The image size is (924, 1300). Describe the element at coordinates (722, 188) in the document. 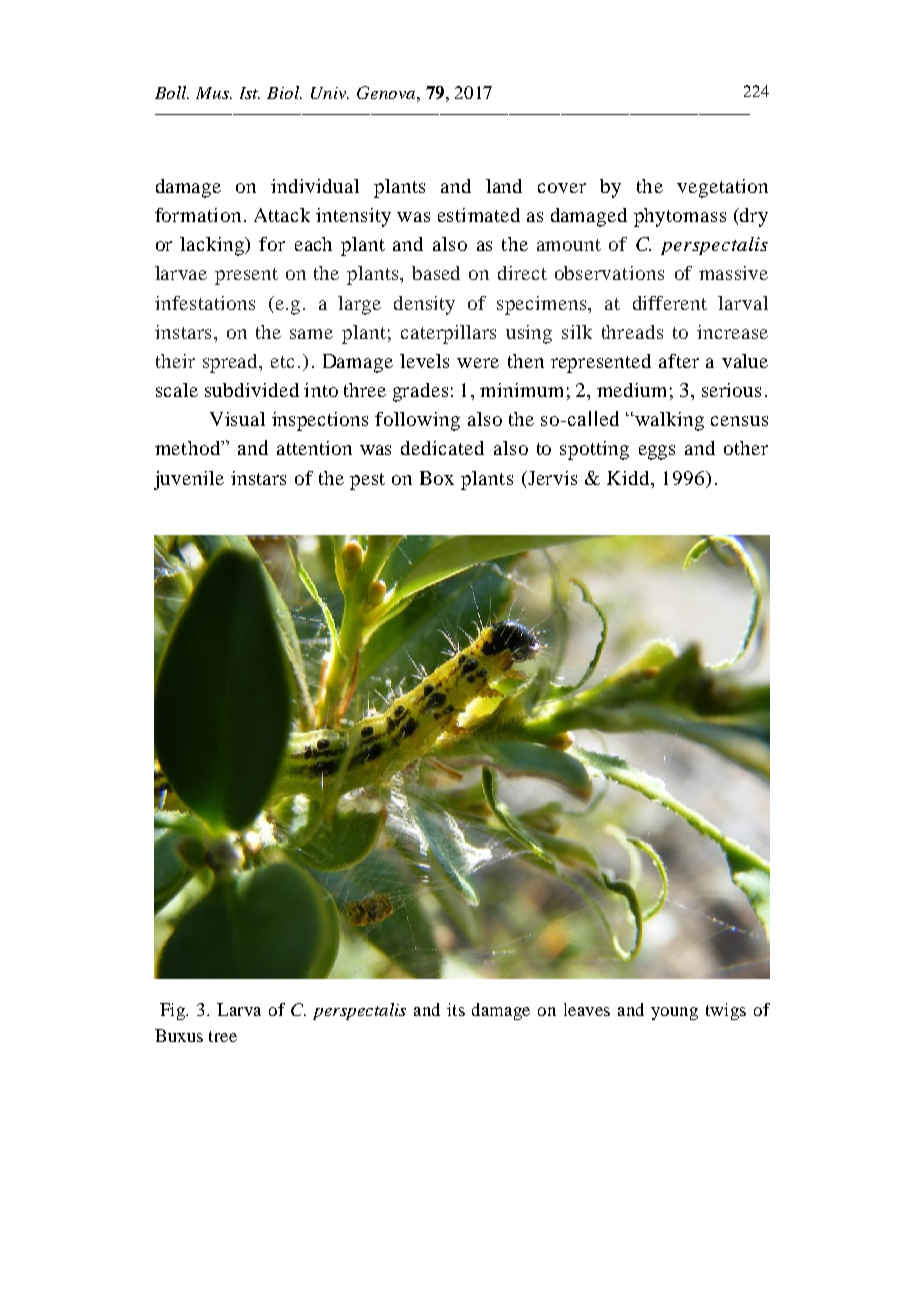

I see `vegetation` at that location.
